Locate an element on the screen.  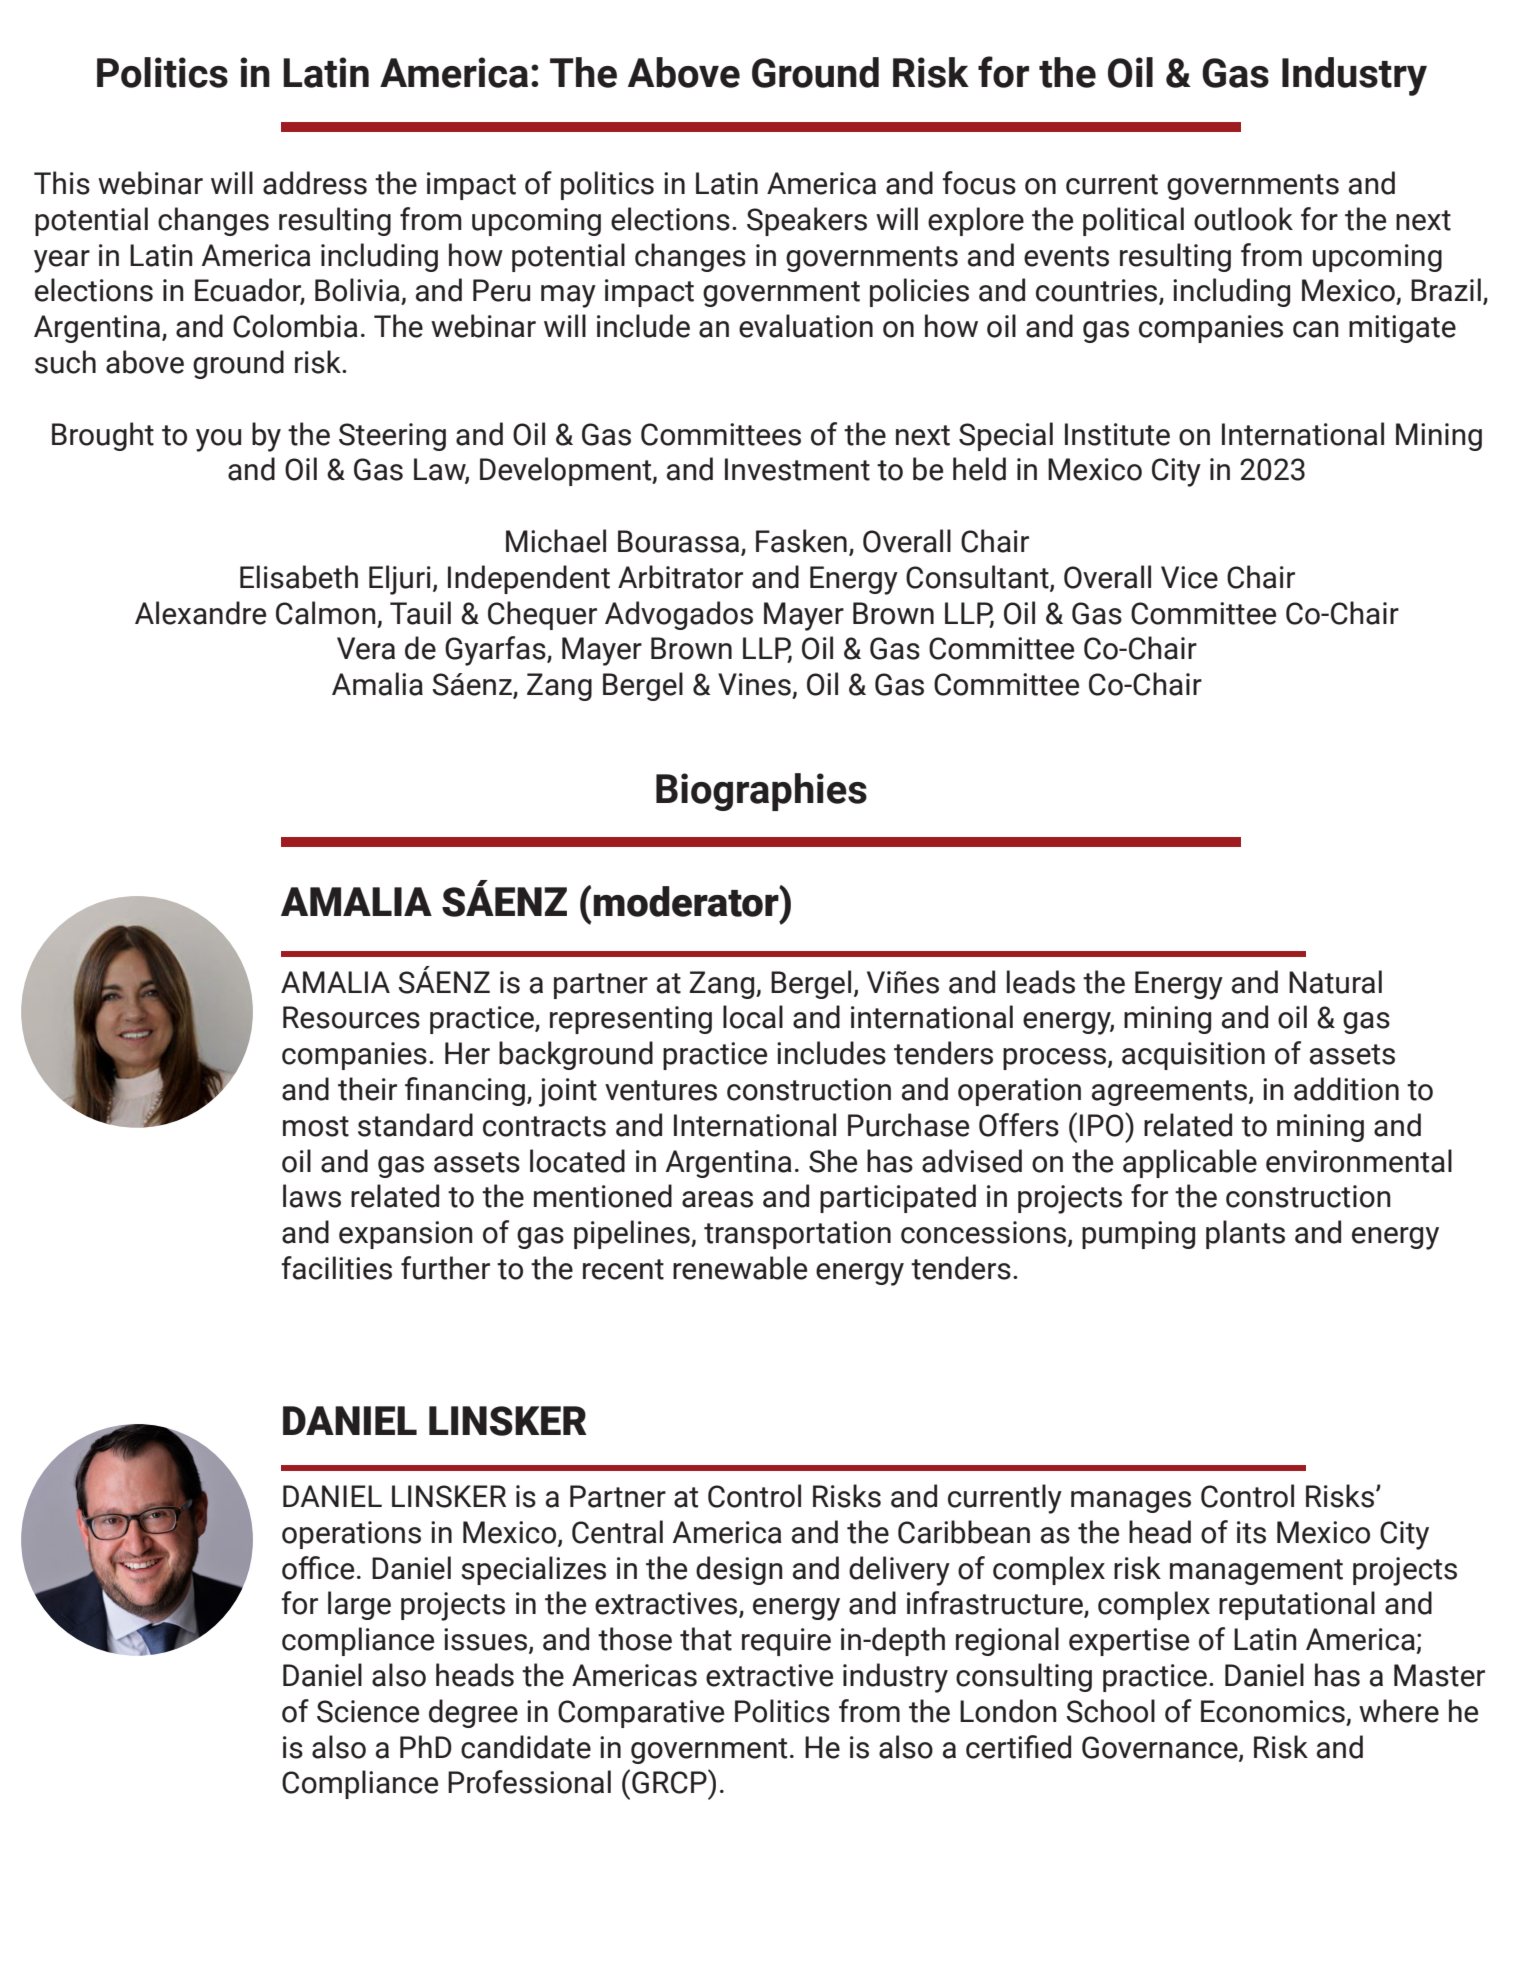
Arbitrator is located at coordinates (680, 577).
